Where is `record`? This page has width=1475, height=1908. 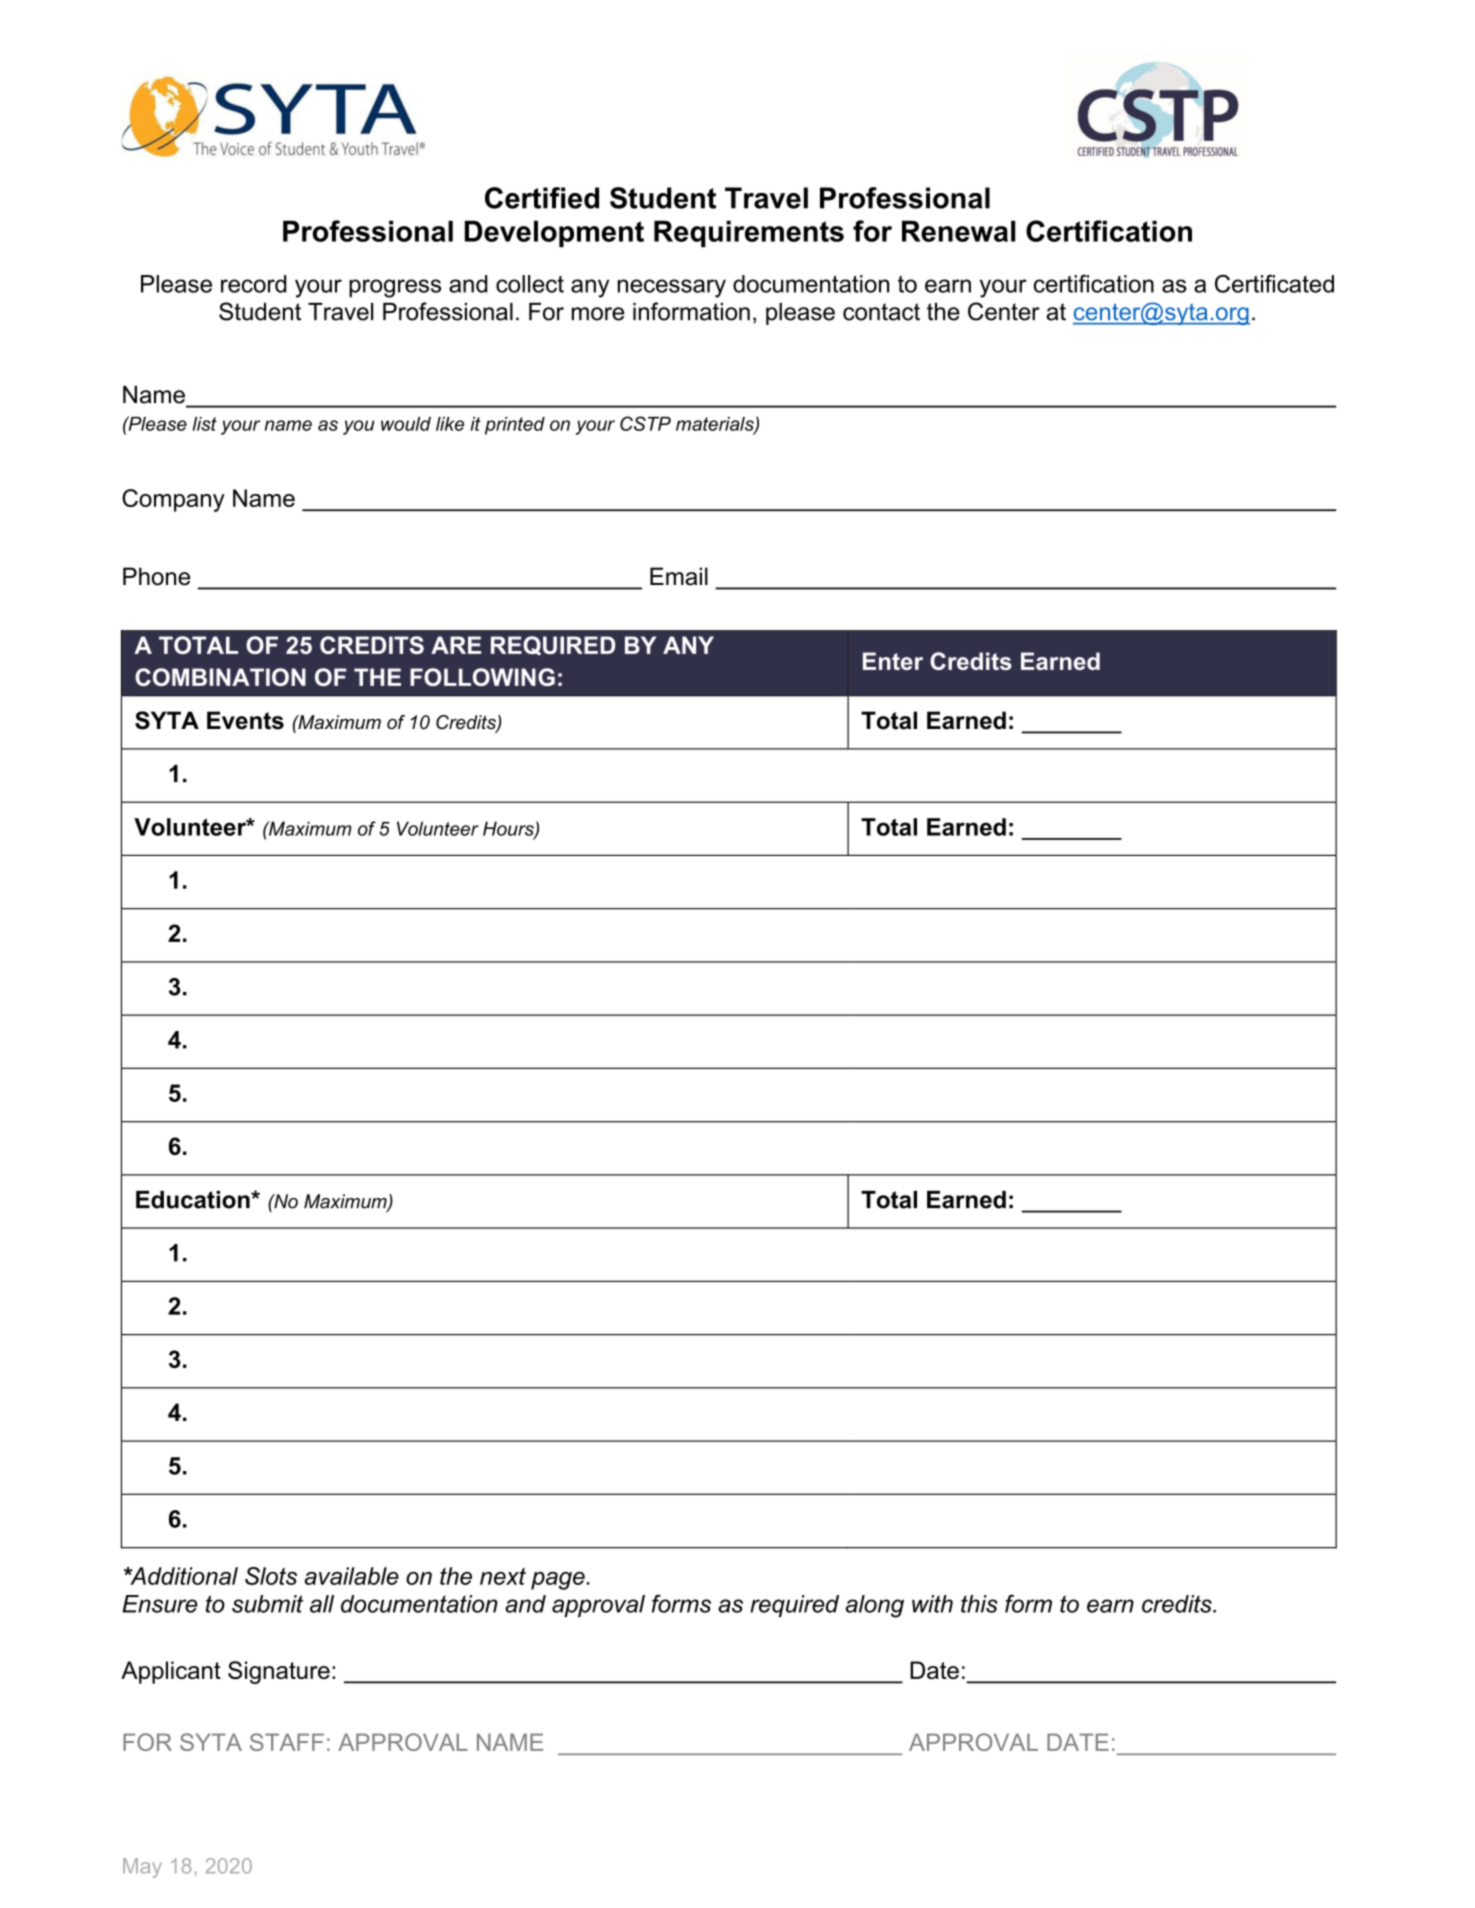 record is located at coordinates (253, 284).
